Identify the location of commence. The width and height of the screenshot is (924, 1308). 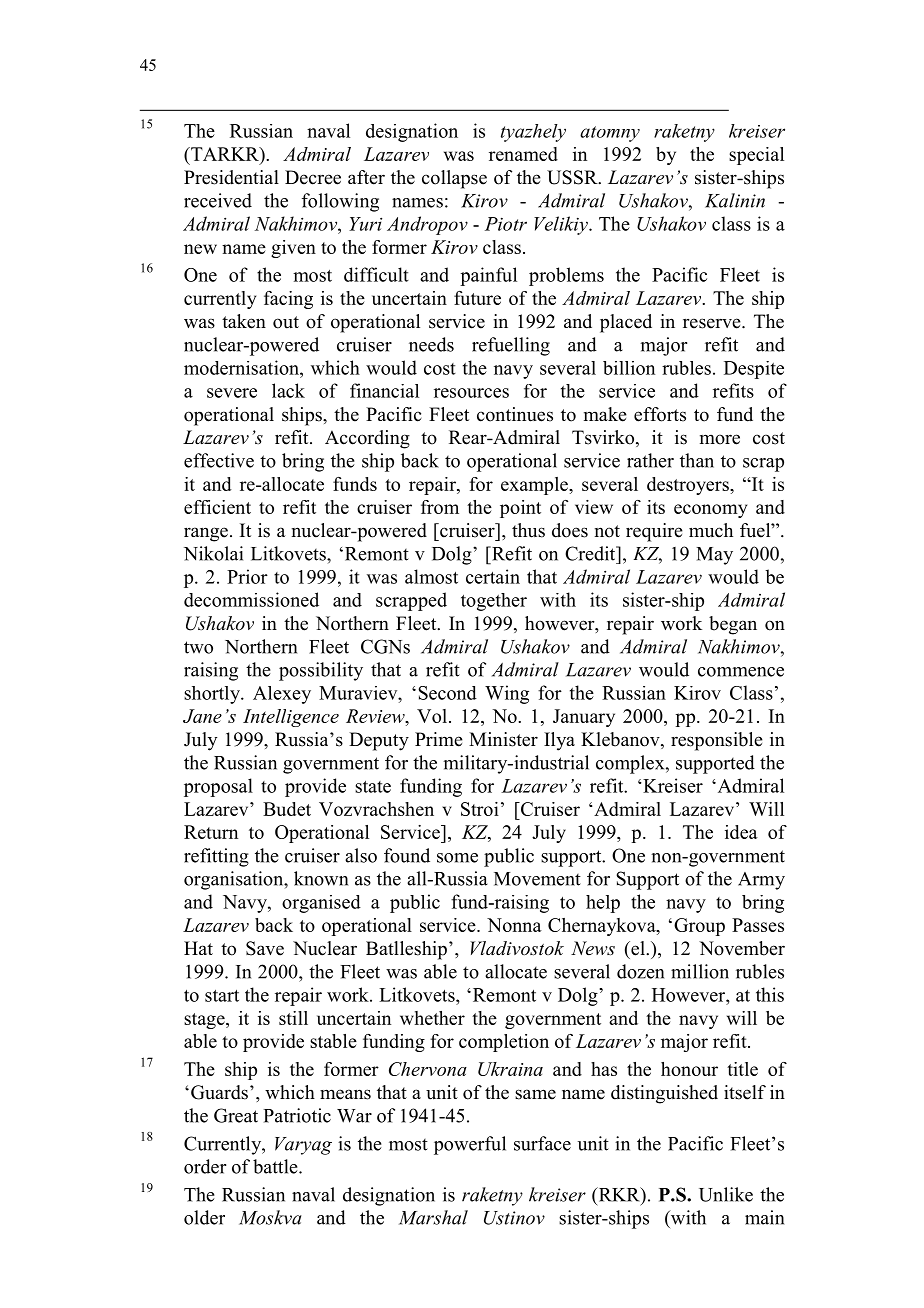
(741, 672).
